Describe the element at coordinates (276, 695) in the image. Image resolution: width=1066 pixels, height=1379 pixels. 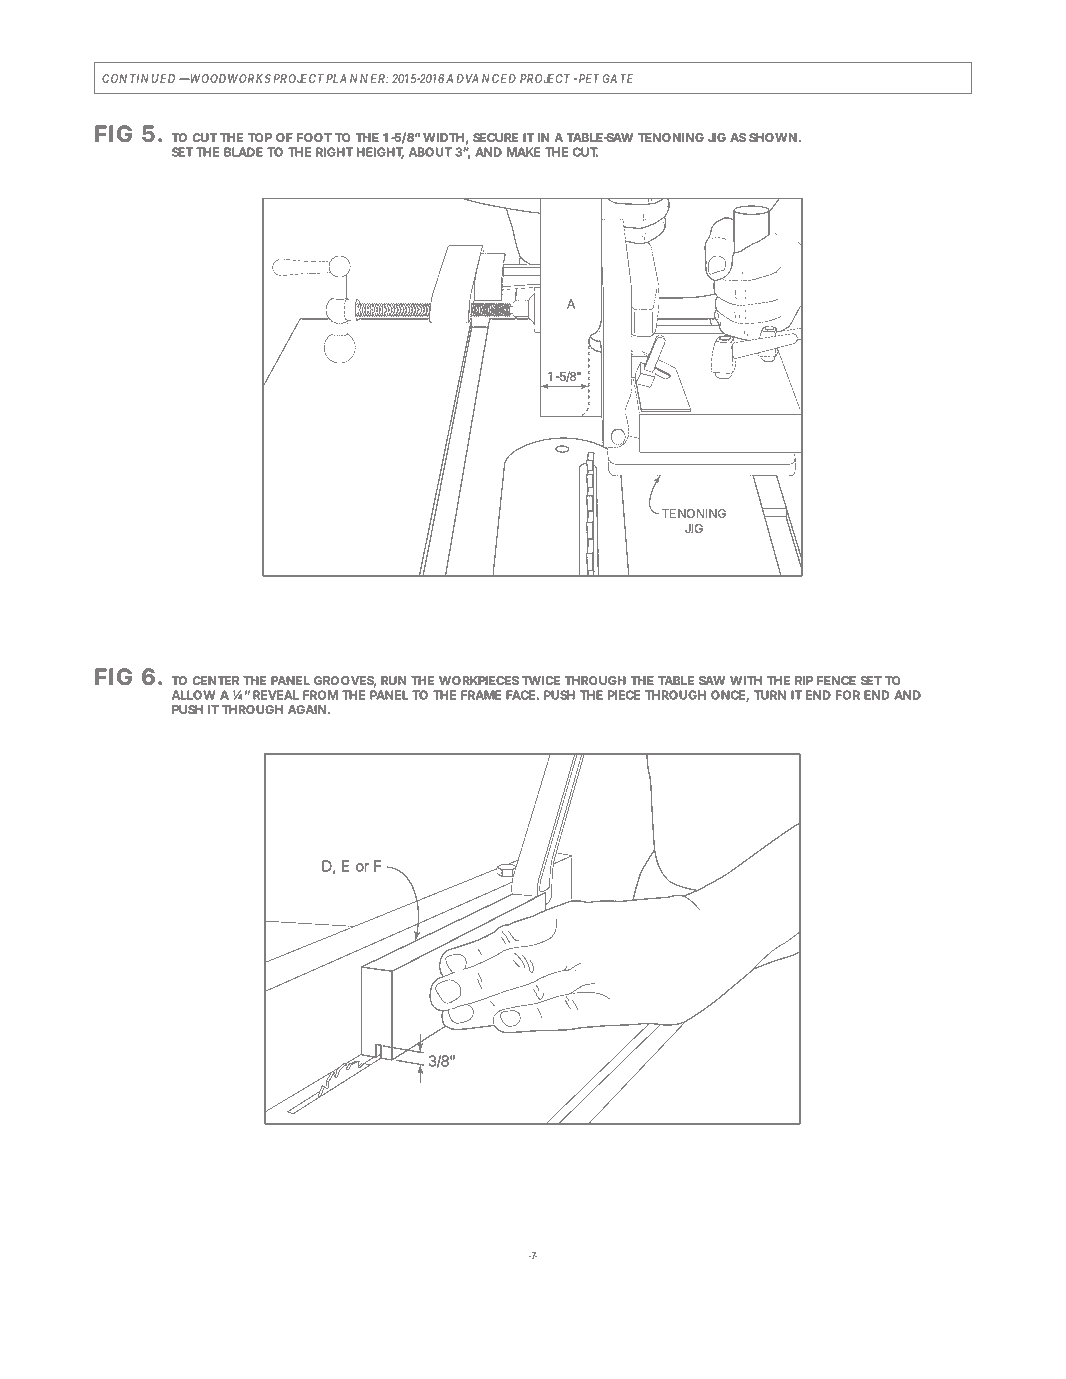
I see `REVEAL` at that location.
